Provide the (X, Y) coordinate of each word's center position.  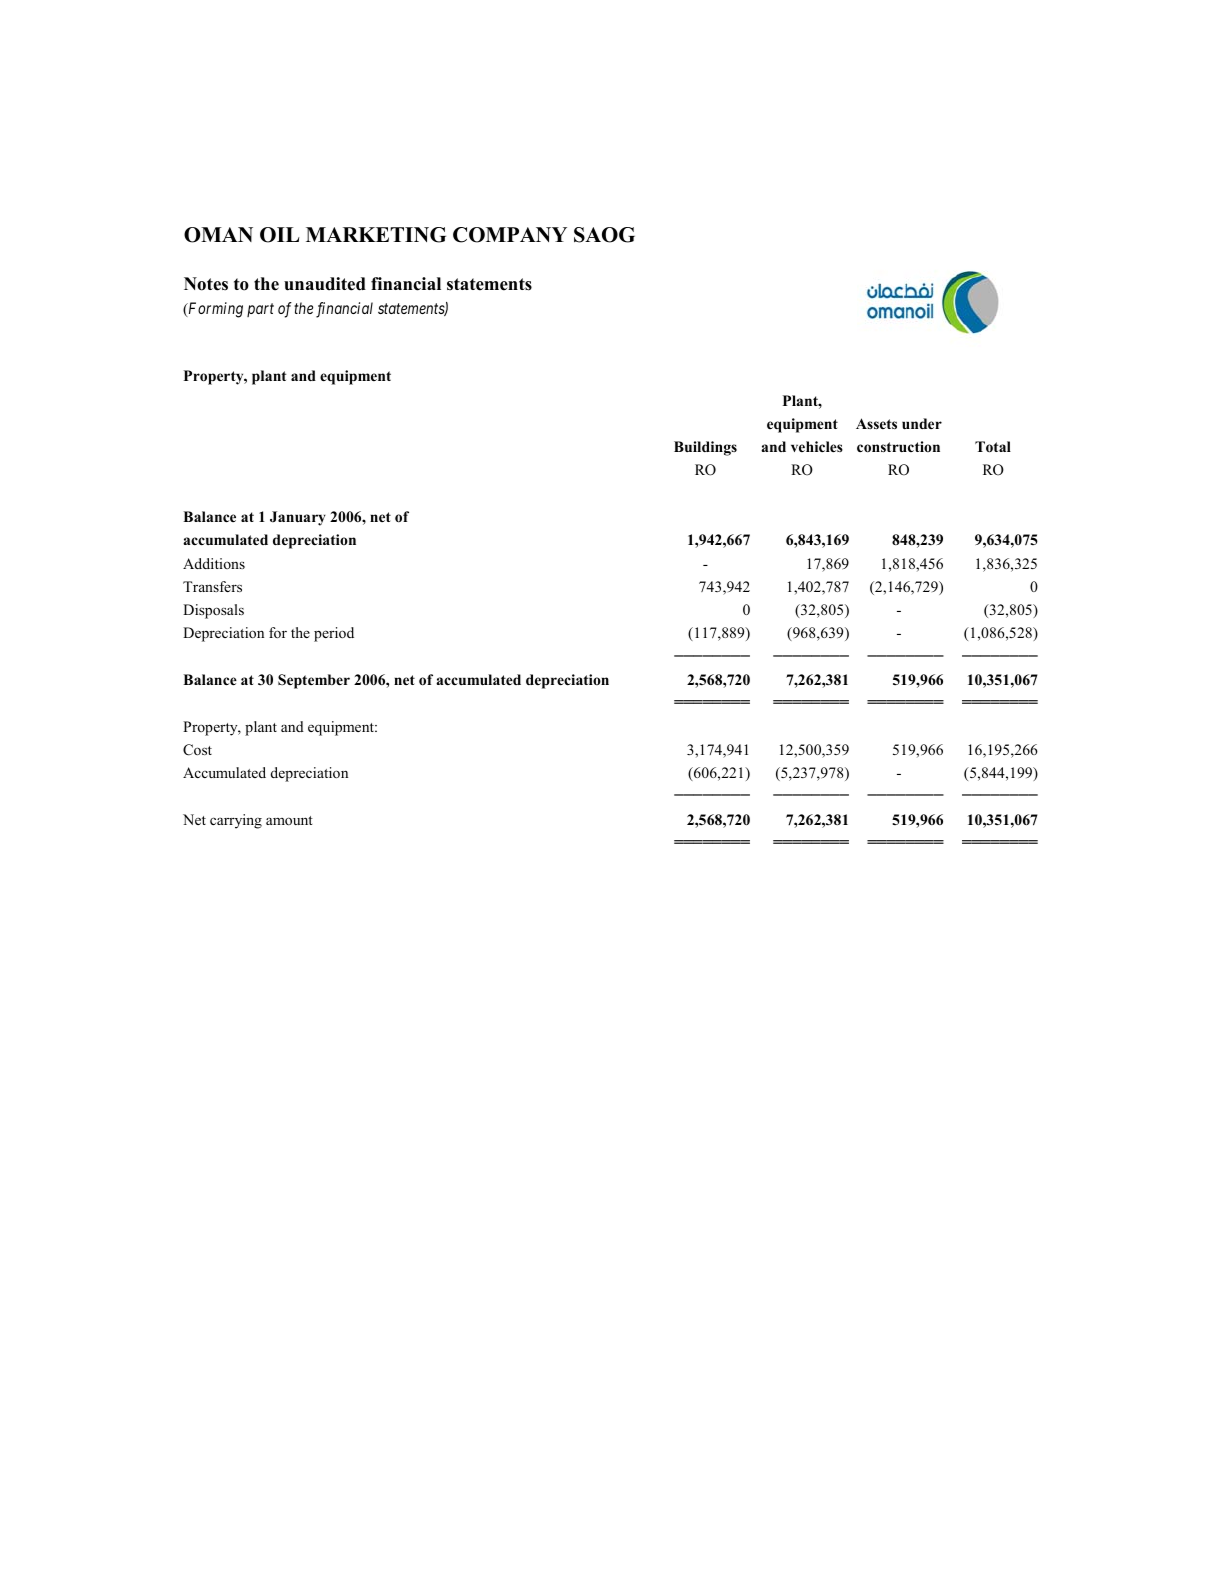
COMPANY (510, 235)
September (314, 681)
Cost (197, 750)
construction (898, 447)
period (334, 634)
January (298, 518)
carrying (236, 821)
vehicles (817, 446)
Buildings (705, 448)
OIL (280, 235)
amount (289, 820)
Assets (876, 423)
